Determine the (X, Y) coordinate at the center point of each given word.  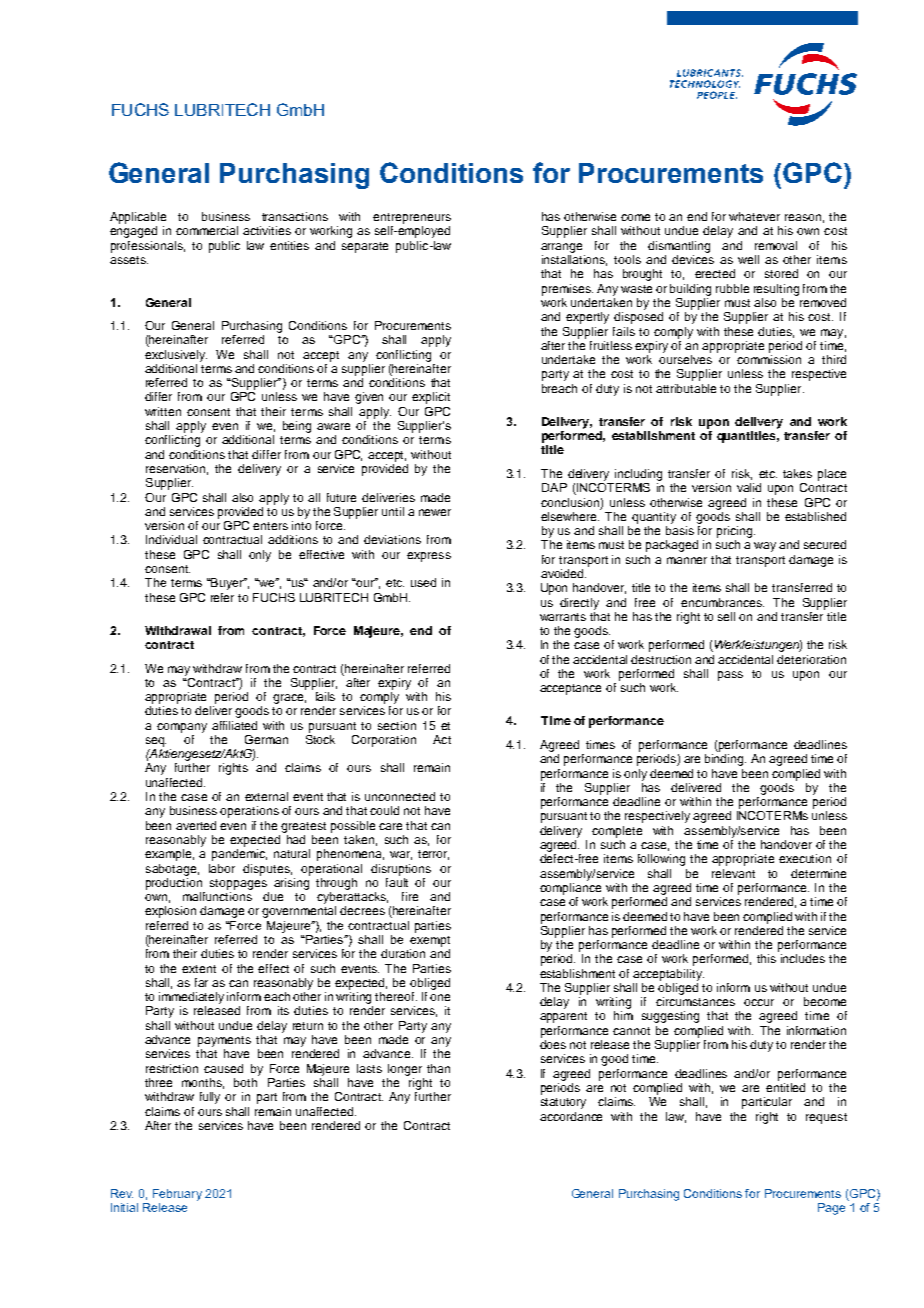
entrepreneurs (412, 218)
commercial (207, 230)
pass (730, 676)
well (748, 259)
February (177, 1195)
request (826, 1118)
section (397, 725)
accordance (571, 1116)
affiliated (234, 725)
